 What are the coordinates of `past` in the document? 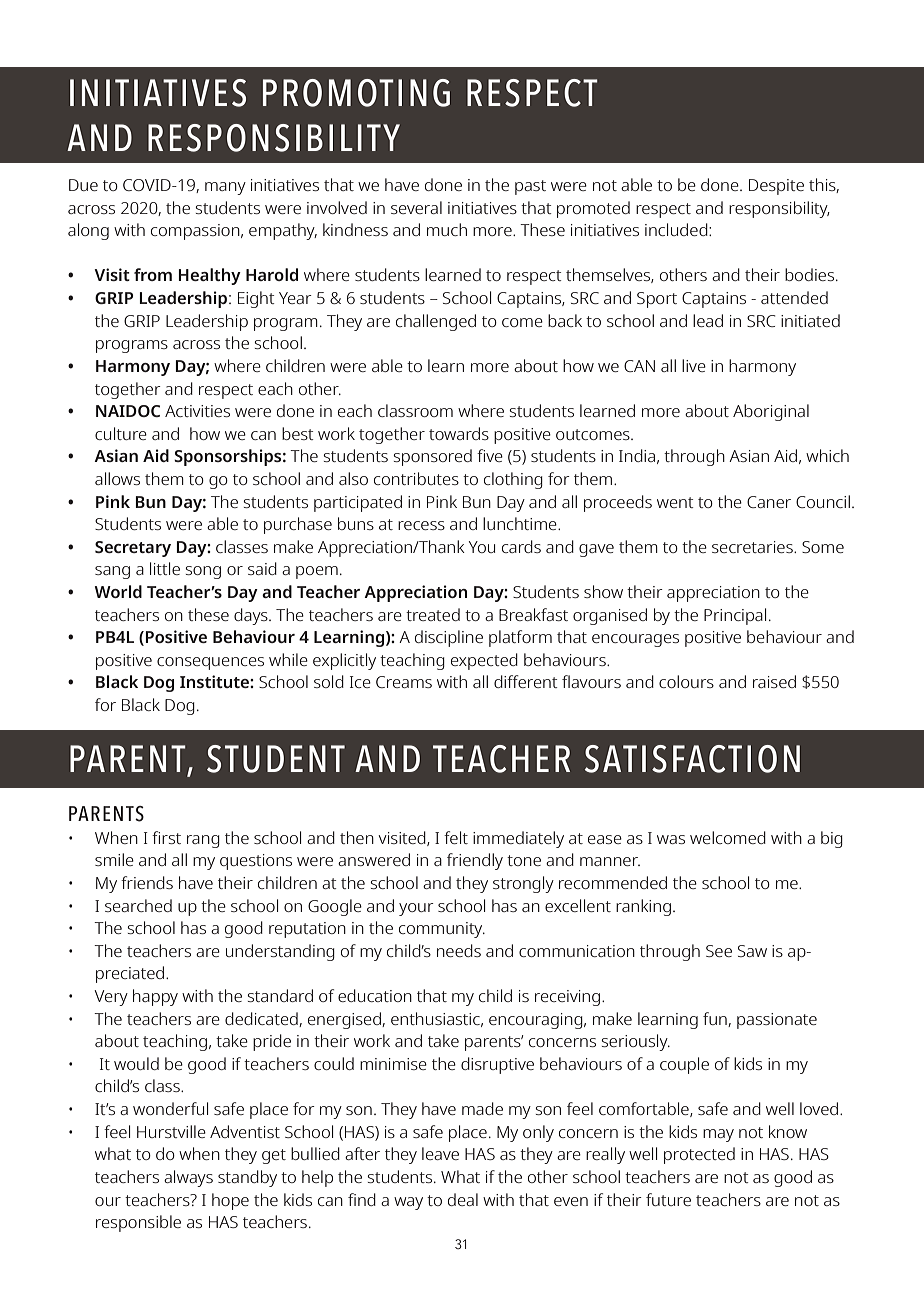 It's located at (530, 187).
